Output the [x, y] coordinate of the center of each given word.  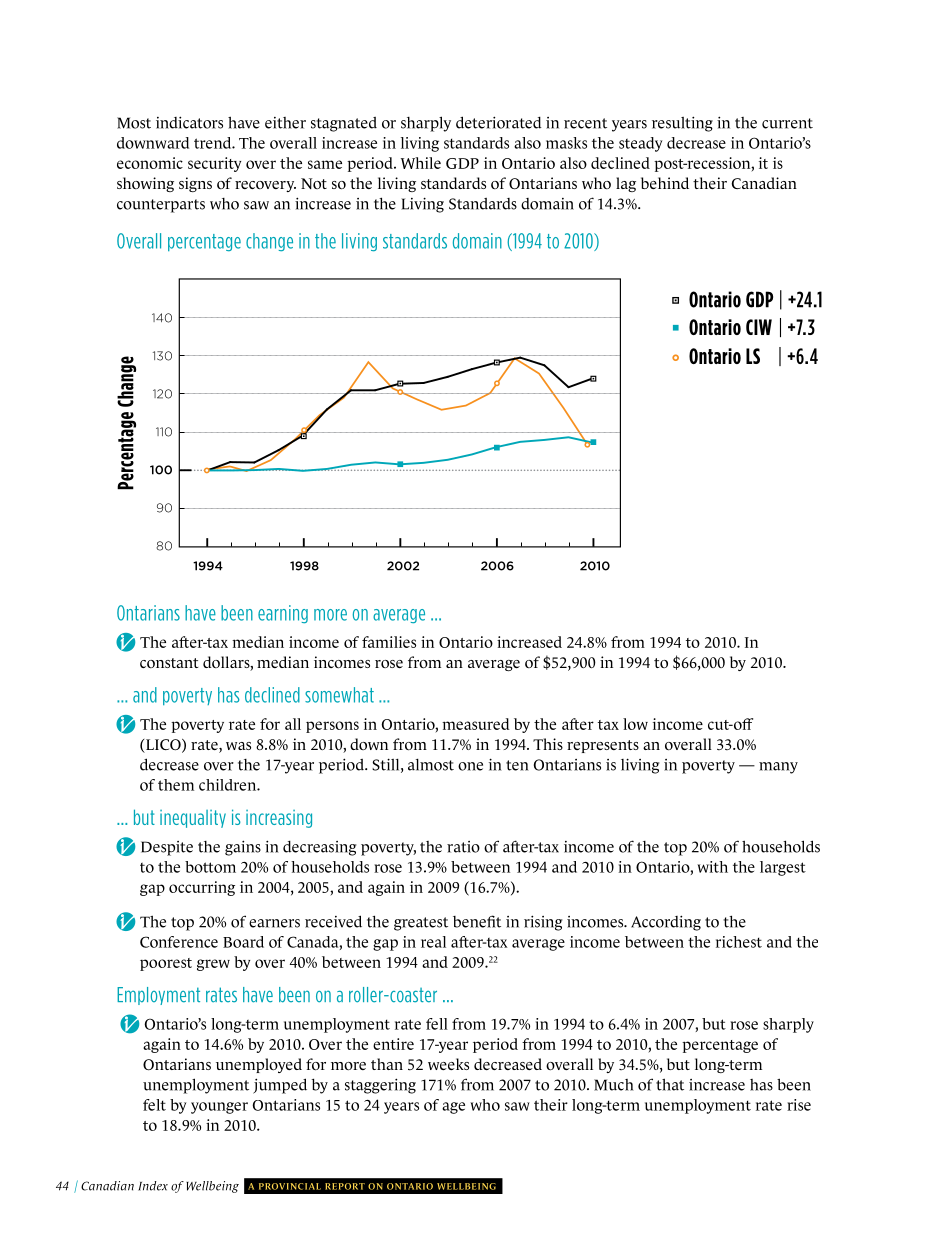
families [389, 642]
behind [665, 183]
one [470, 766]
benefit [477, 921]
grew [213, 965]
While [421, 163]
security [214, 164]
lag [626, 184]
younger [219, 1108]
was [238, 746]
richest [739, 942]
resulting [682, 124]
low [635, 724]
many [778, 768]
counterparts [161, 206]
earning [283, 614]
